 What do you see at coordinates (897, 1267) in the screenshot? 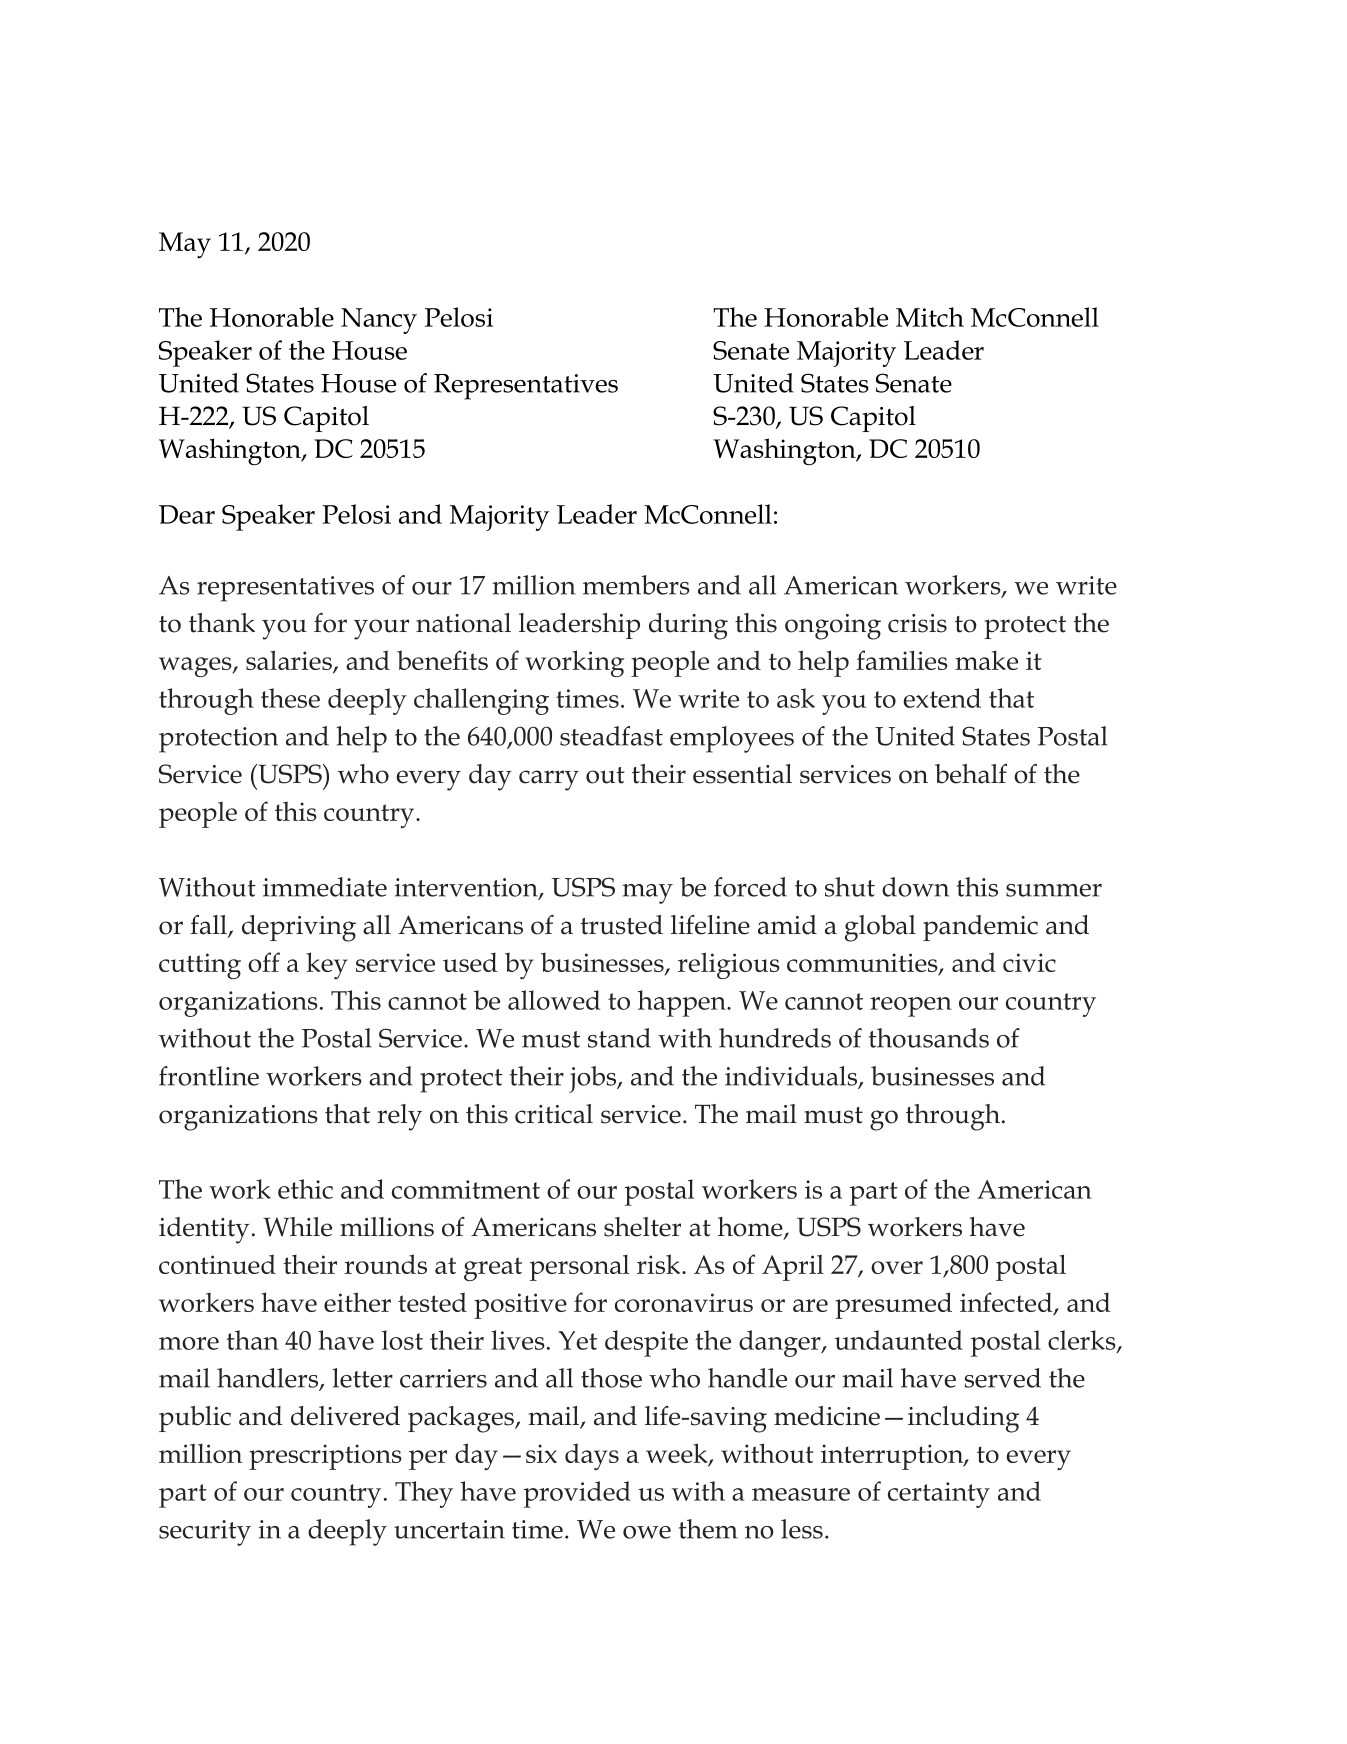
I see `over` at bounding box center [897, 1267].
